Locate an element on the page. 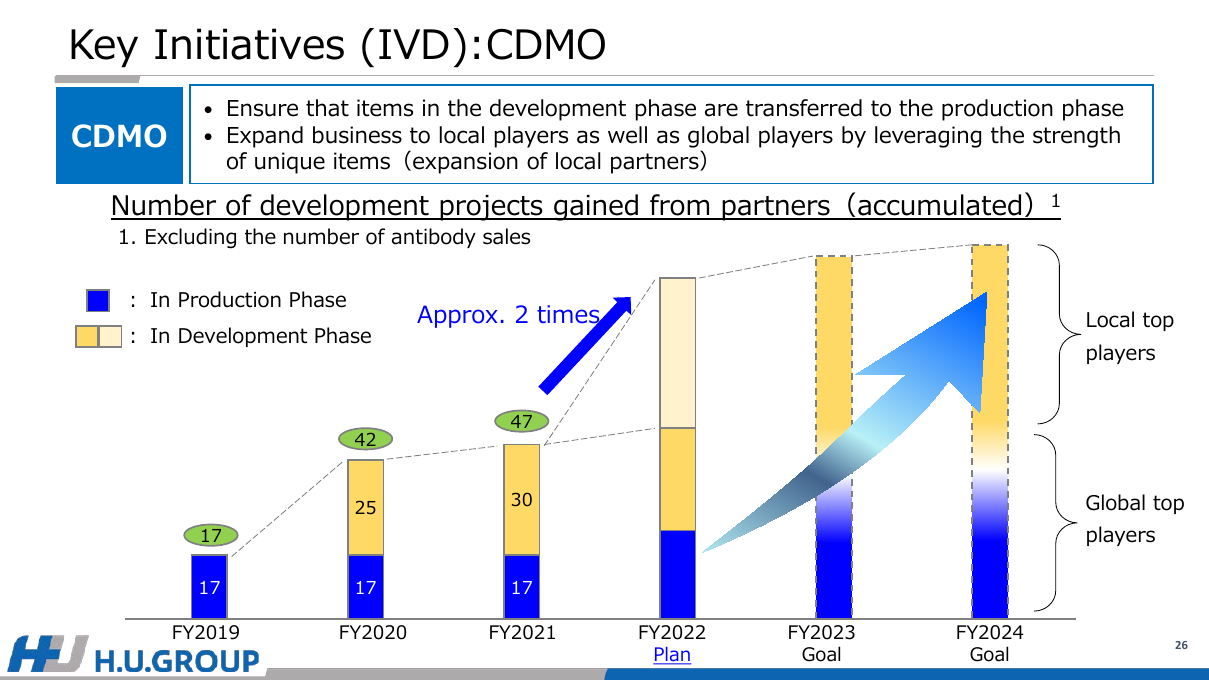 The width and height of the image is (1209, 680). projects is located at coordinates (491, 208).
